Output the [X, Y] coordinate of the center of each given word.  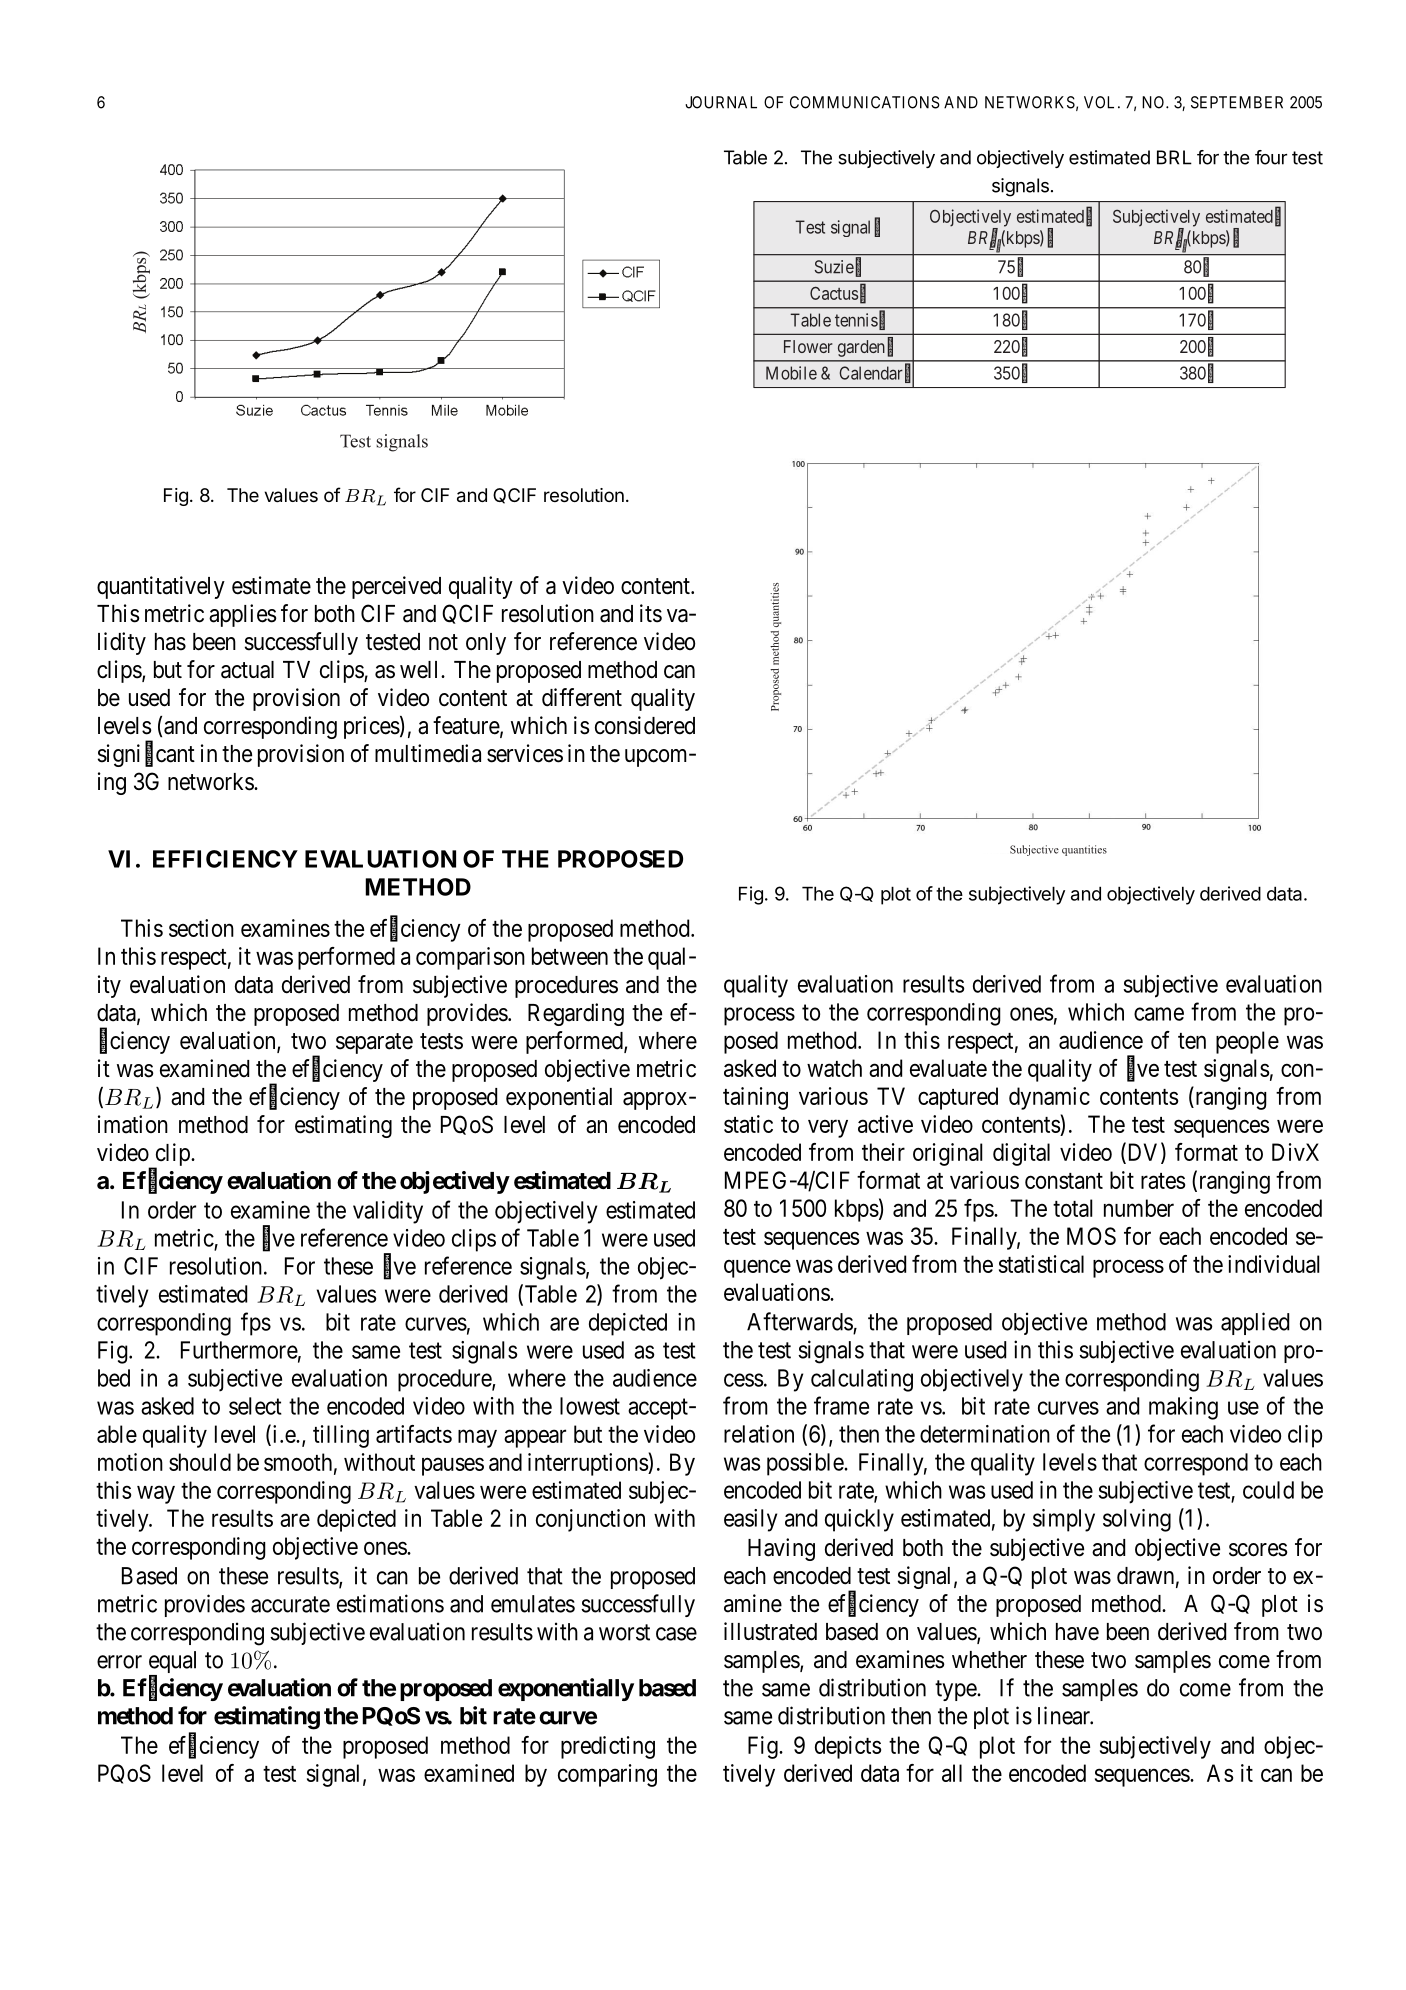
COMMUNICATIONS [865, 102]
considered [645, 725]
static [748, 1124]
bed [114, 1378]
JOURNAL [721, 102]
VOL [1101, 102]
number [1139, 1208]
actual [247, 670]
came [1159, 1014]
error [119, 1662]
